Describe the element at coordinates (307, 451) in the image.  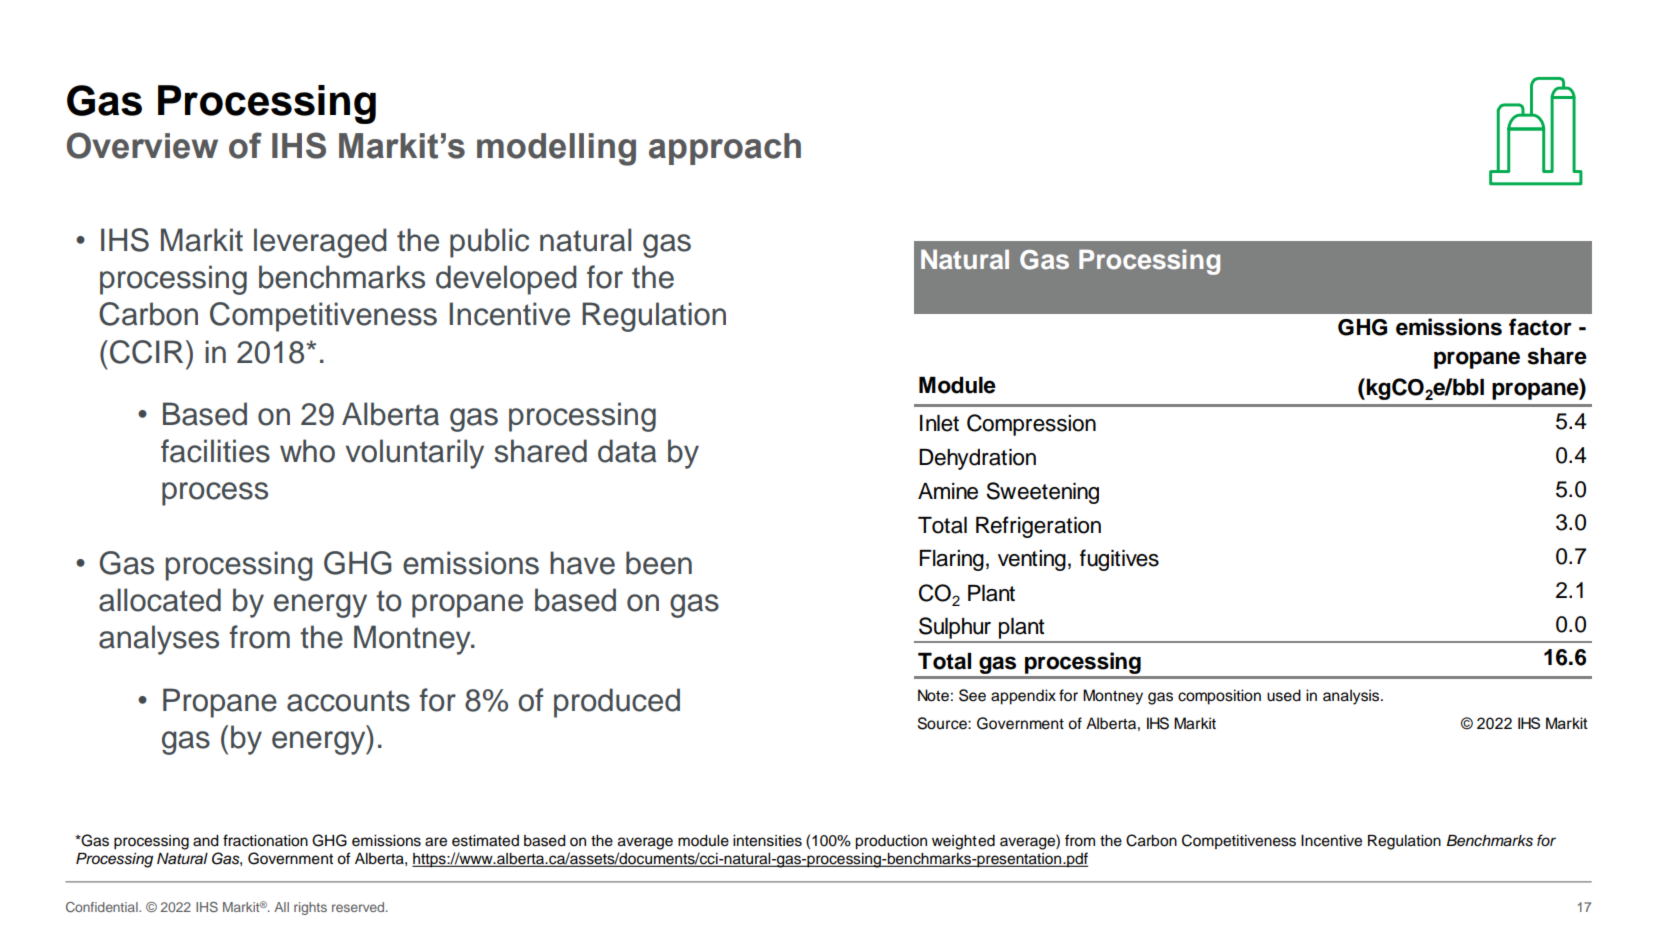
I see `who` at that location.
